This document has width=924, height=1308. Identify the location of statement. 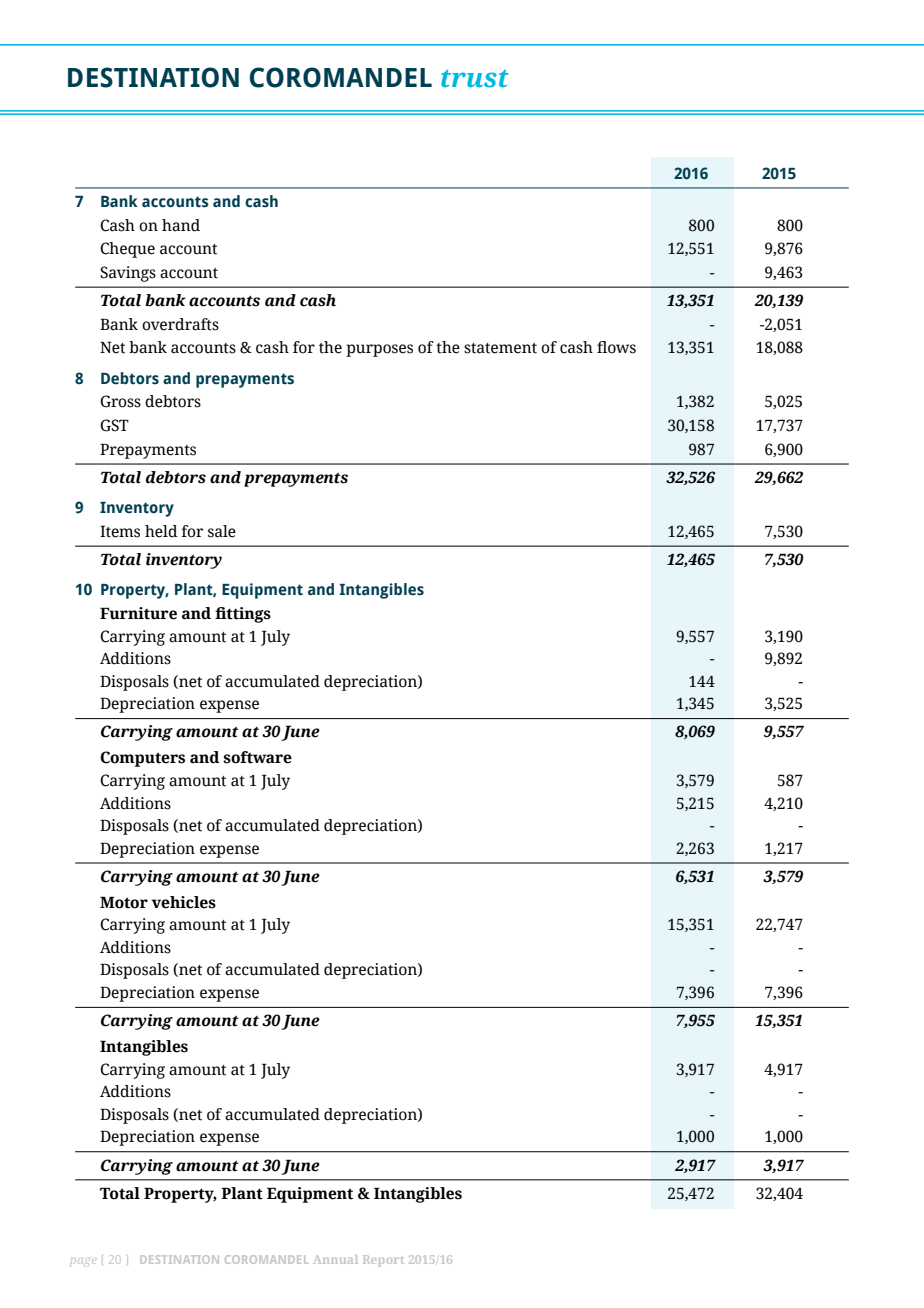
(500, 348).
